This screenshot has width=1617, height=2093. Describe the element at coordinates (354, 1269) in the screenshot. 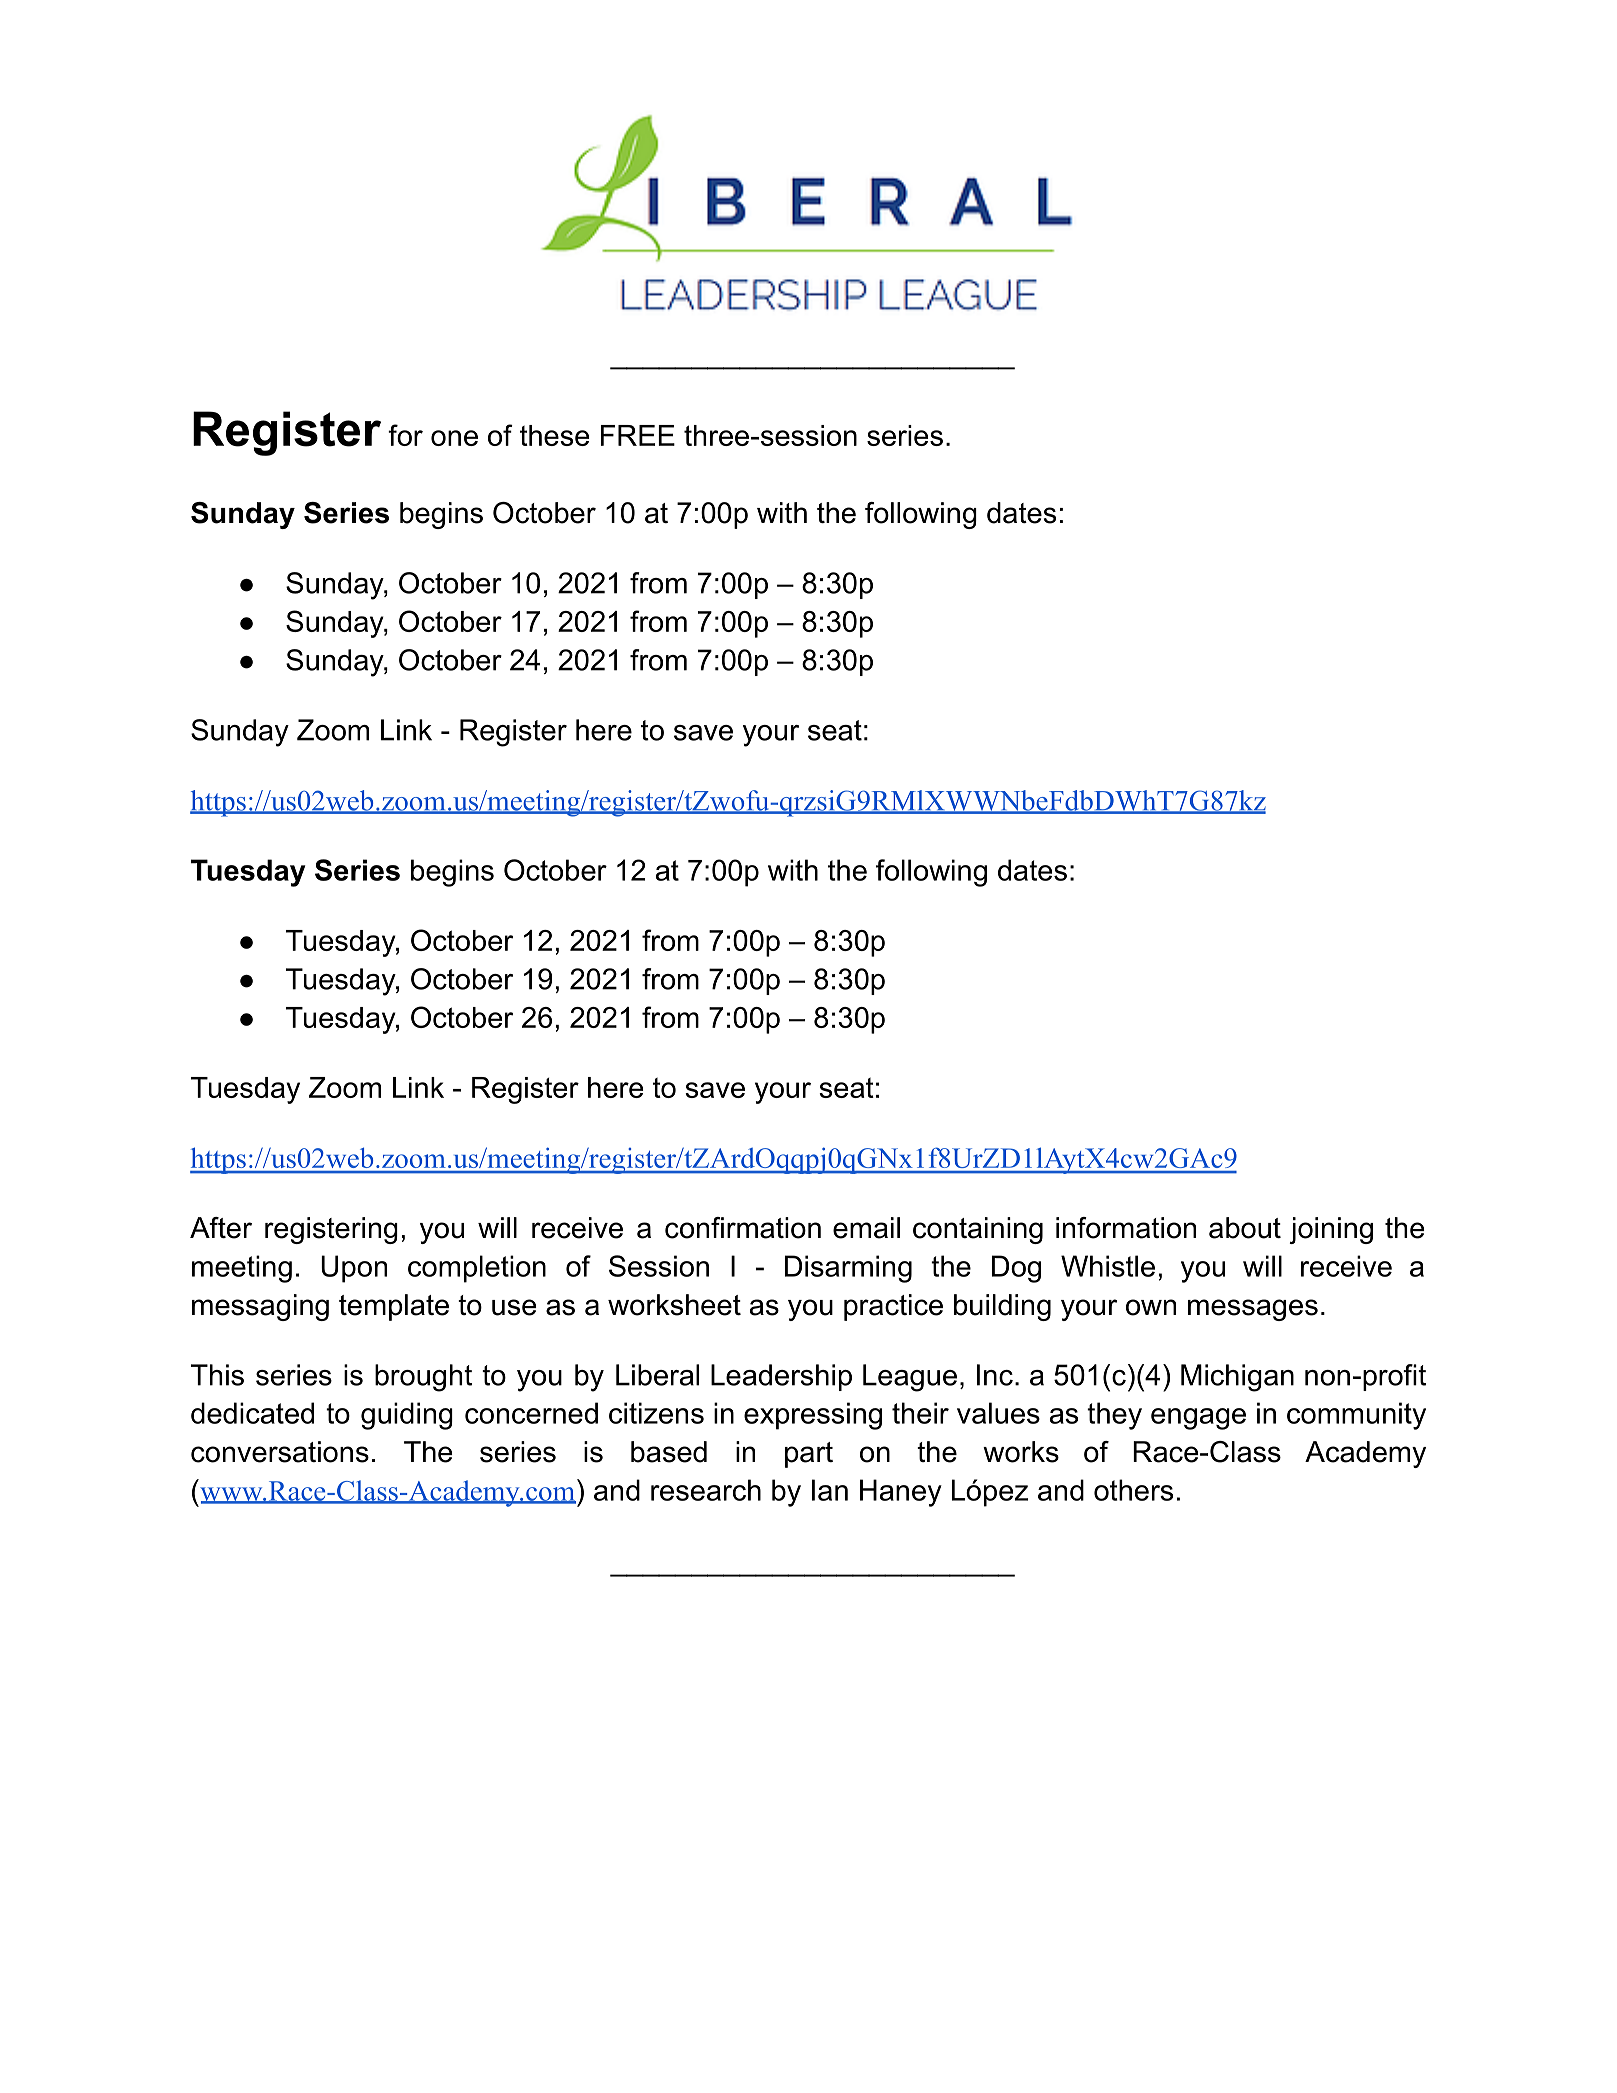

I see `Upon` at that location.
